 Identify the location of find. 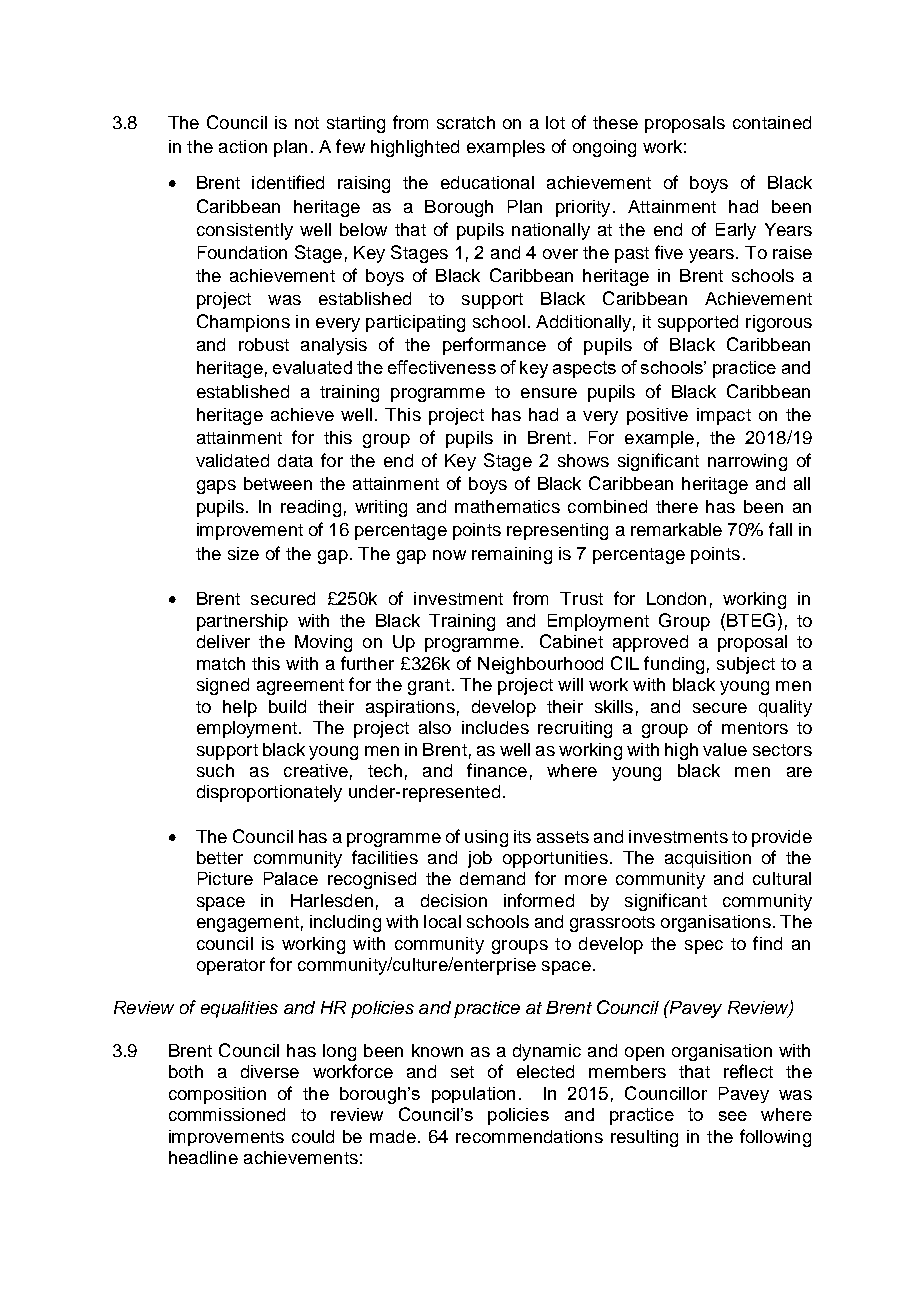
(767, 943).
